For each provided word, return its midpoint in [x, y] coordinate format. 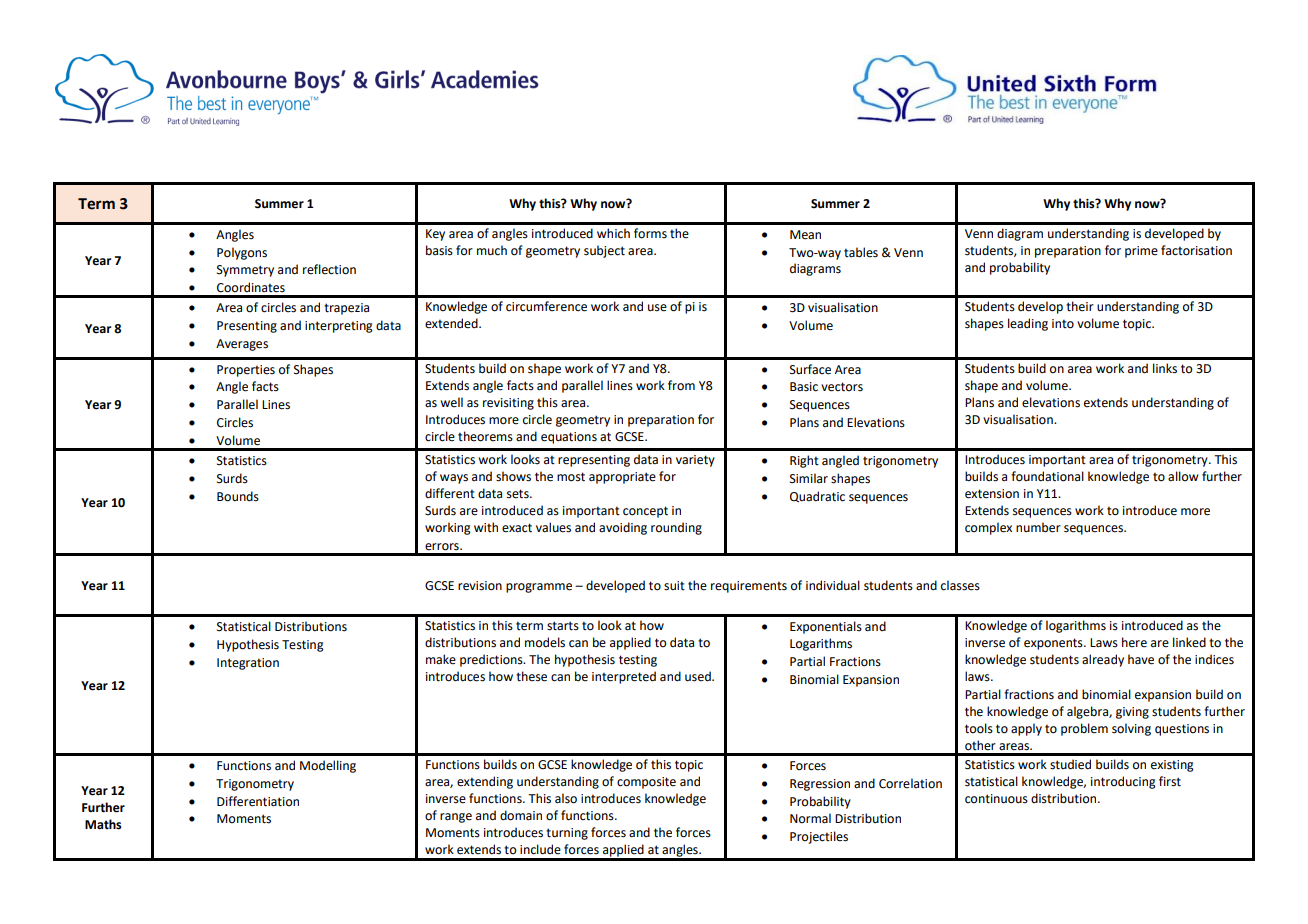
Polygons [242, 253]
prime [1141, 252]
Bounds [238, 496]
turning [567, 834]
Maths [103, 824]
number [1038, 527]
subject [604, 251]
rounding [676, 528]
